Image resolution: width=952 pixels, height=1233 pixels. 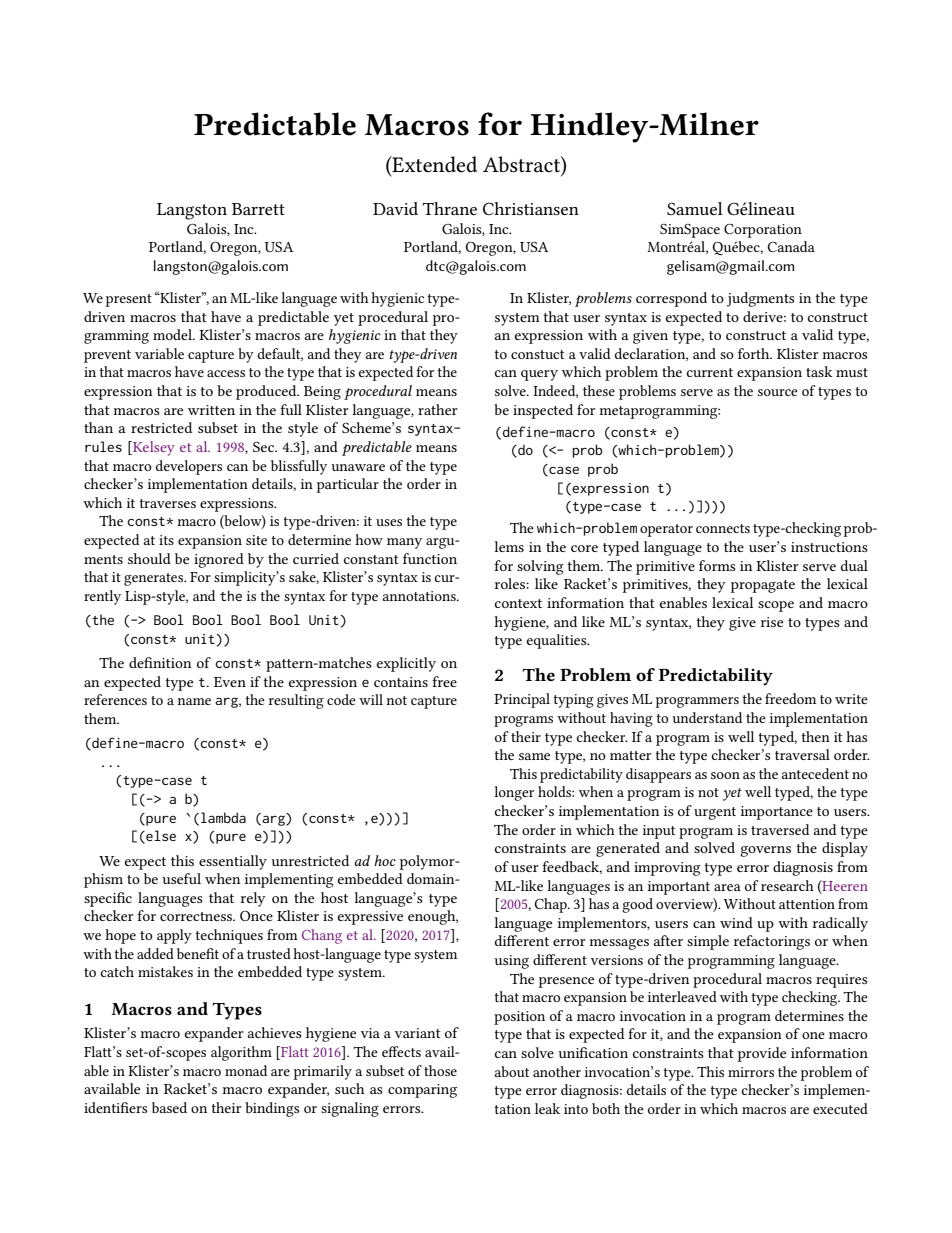 What do you see at coordinates (167, 503) in the page?
I see `traverses` at bounding box center [167, 503].
